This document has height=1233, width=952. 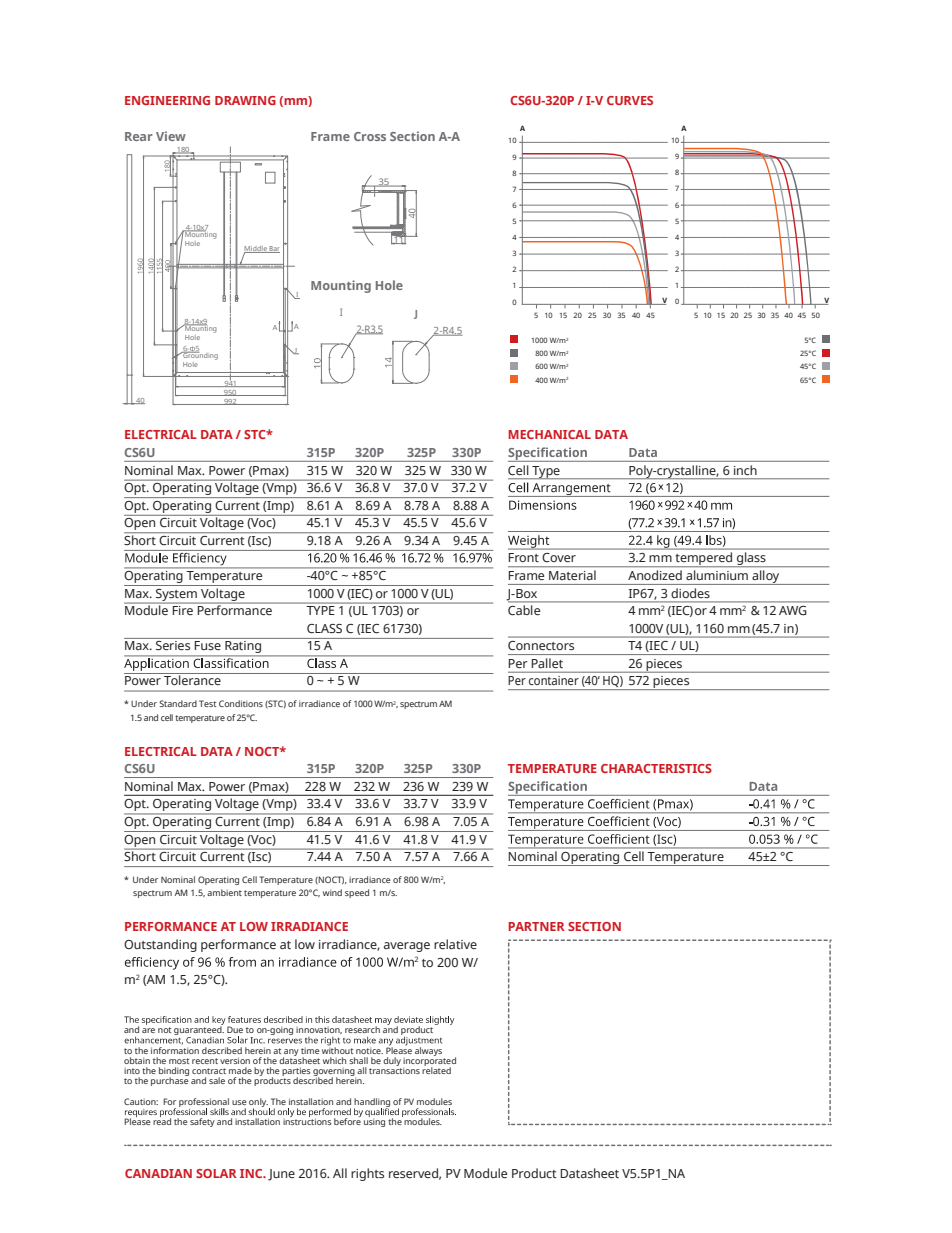 What do you see at coordinates (630, 100) in the document?
I see `CURVES` at bounding box center [630, 100].
